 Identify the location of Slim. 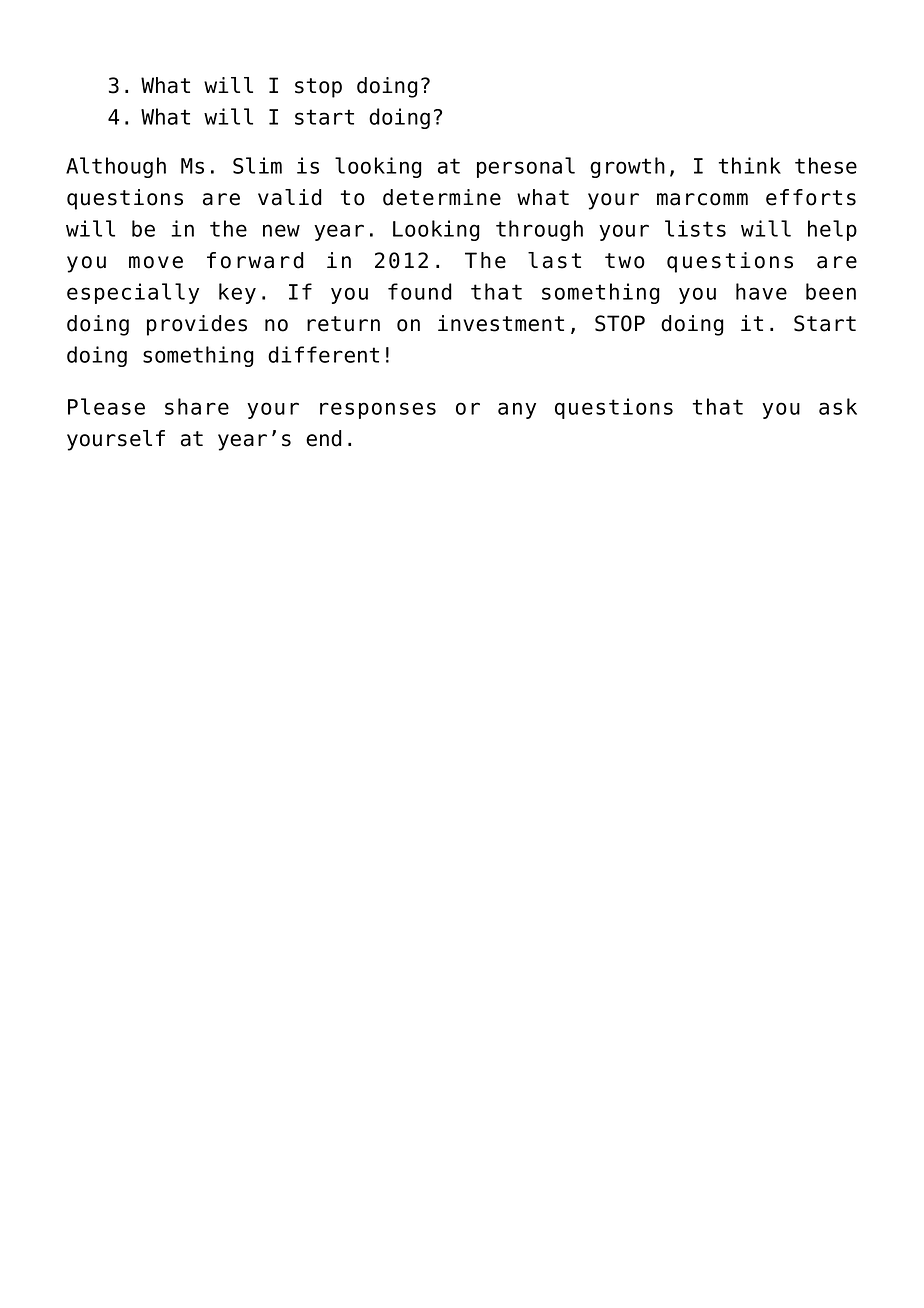
(257, 165).
